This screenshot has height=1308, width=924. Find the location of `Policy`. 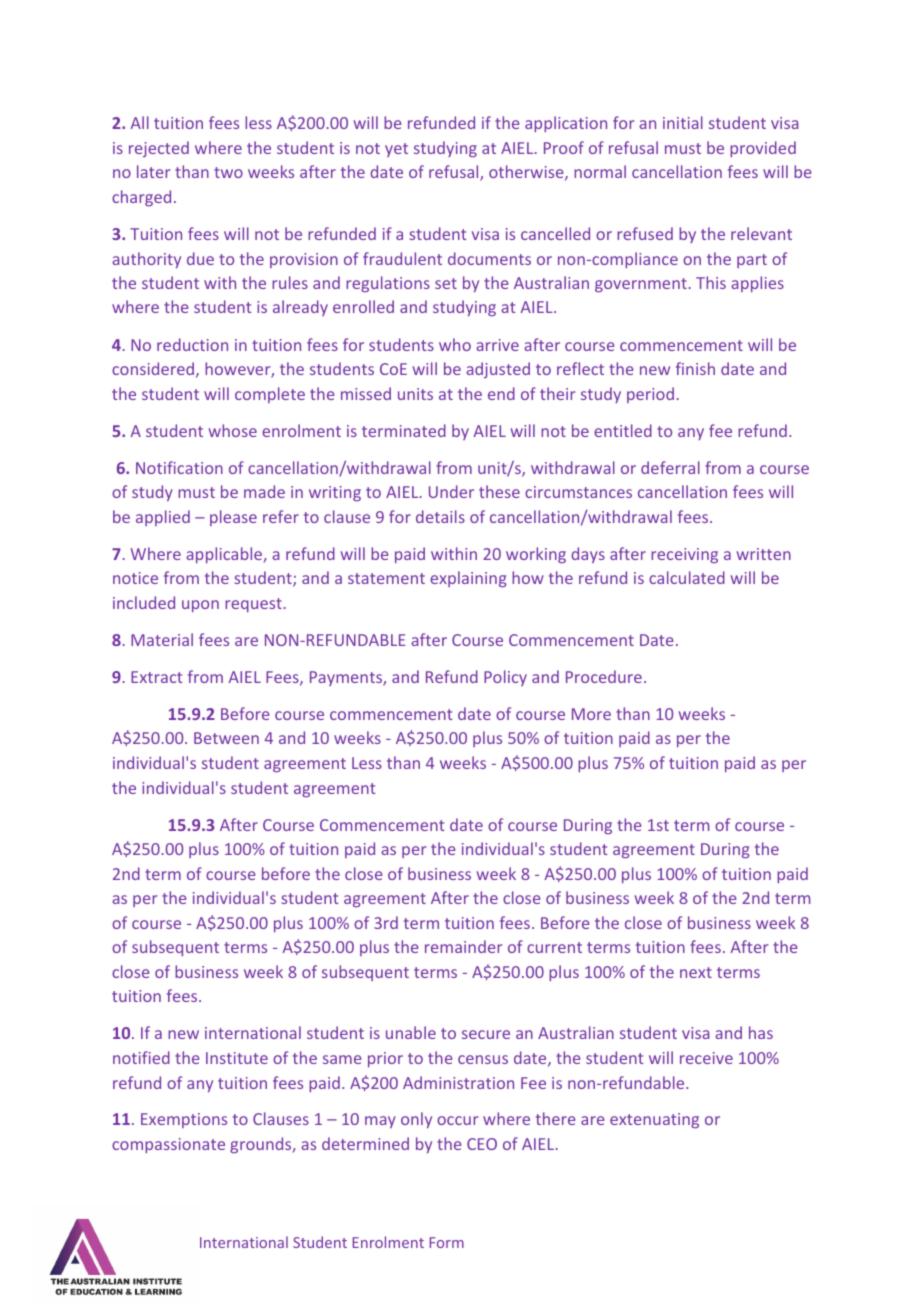

Policy is located at coordinates (505, 678).
